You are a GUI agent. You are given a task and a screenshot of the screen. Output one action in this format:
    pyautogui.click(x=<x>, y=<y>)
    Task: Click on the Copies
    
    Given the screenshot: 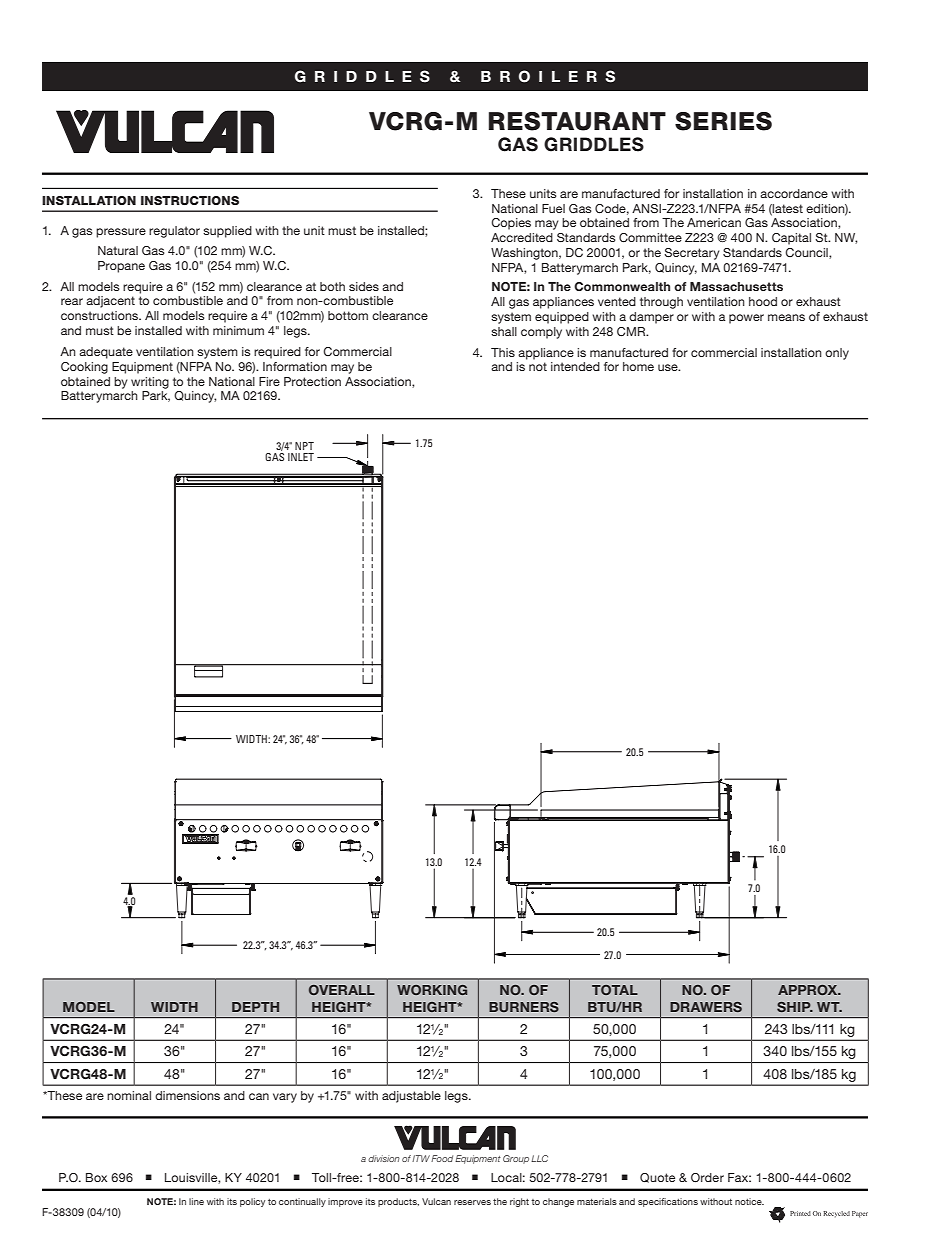 What is the action you would take?
    pyautogui.click(x=511, y=224)
